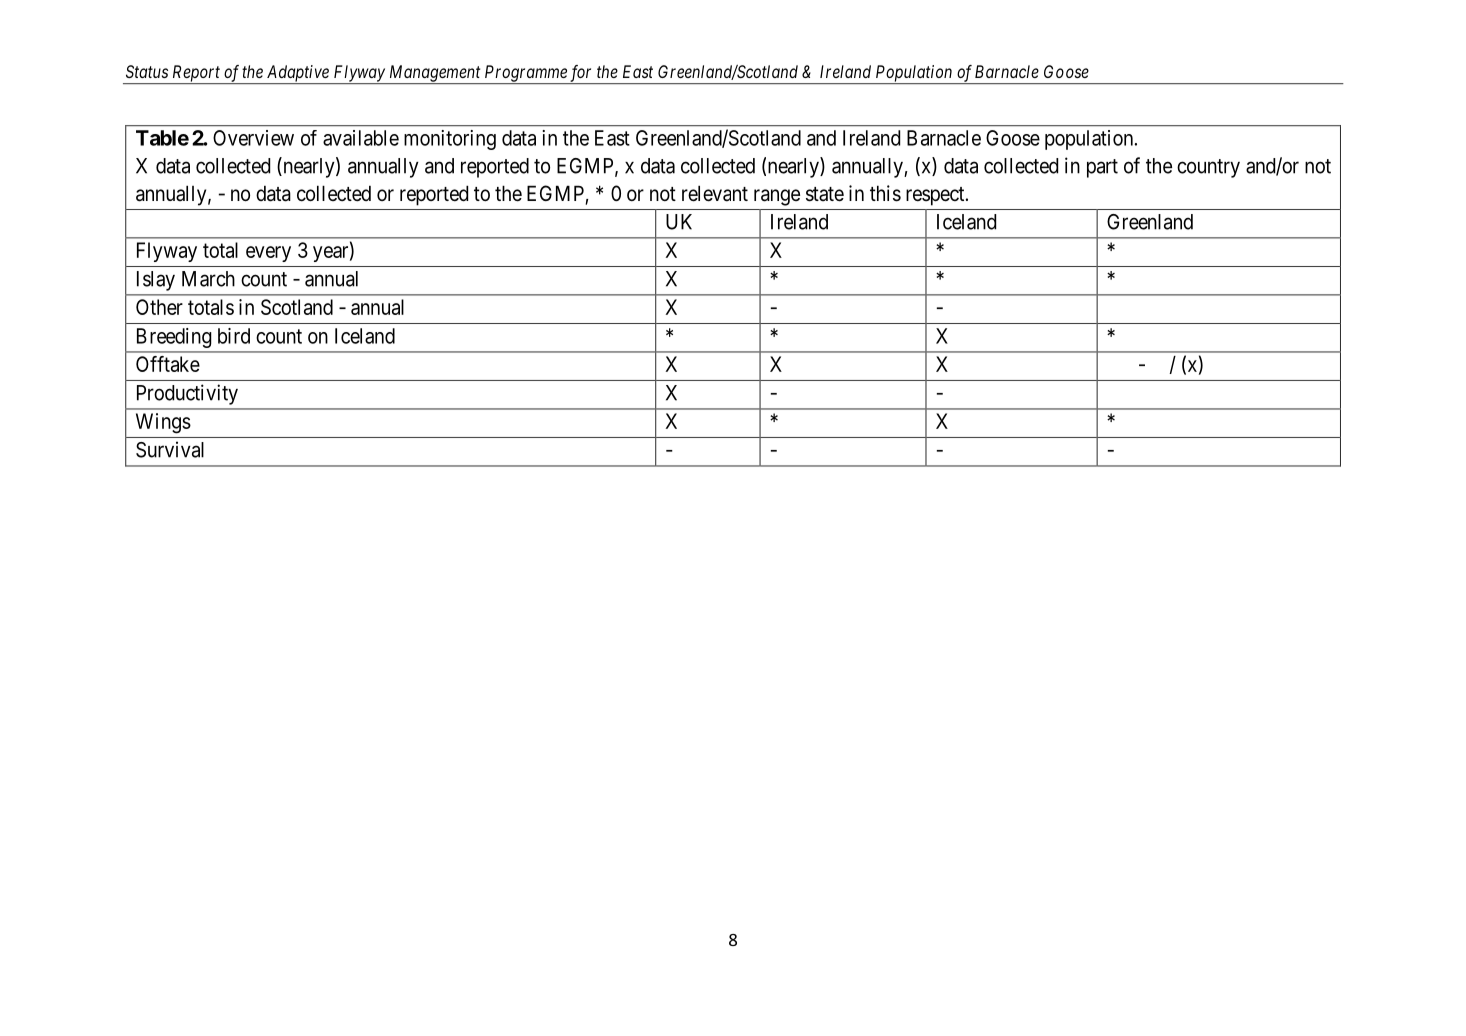 The height and width of the screenshot is (1036, 1466). What do you see at coordinates (1102, 168) in the screenshot?
I see `part` at bounding box center [1102, 168].
